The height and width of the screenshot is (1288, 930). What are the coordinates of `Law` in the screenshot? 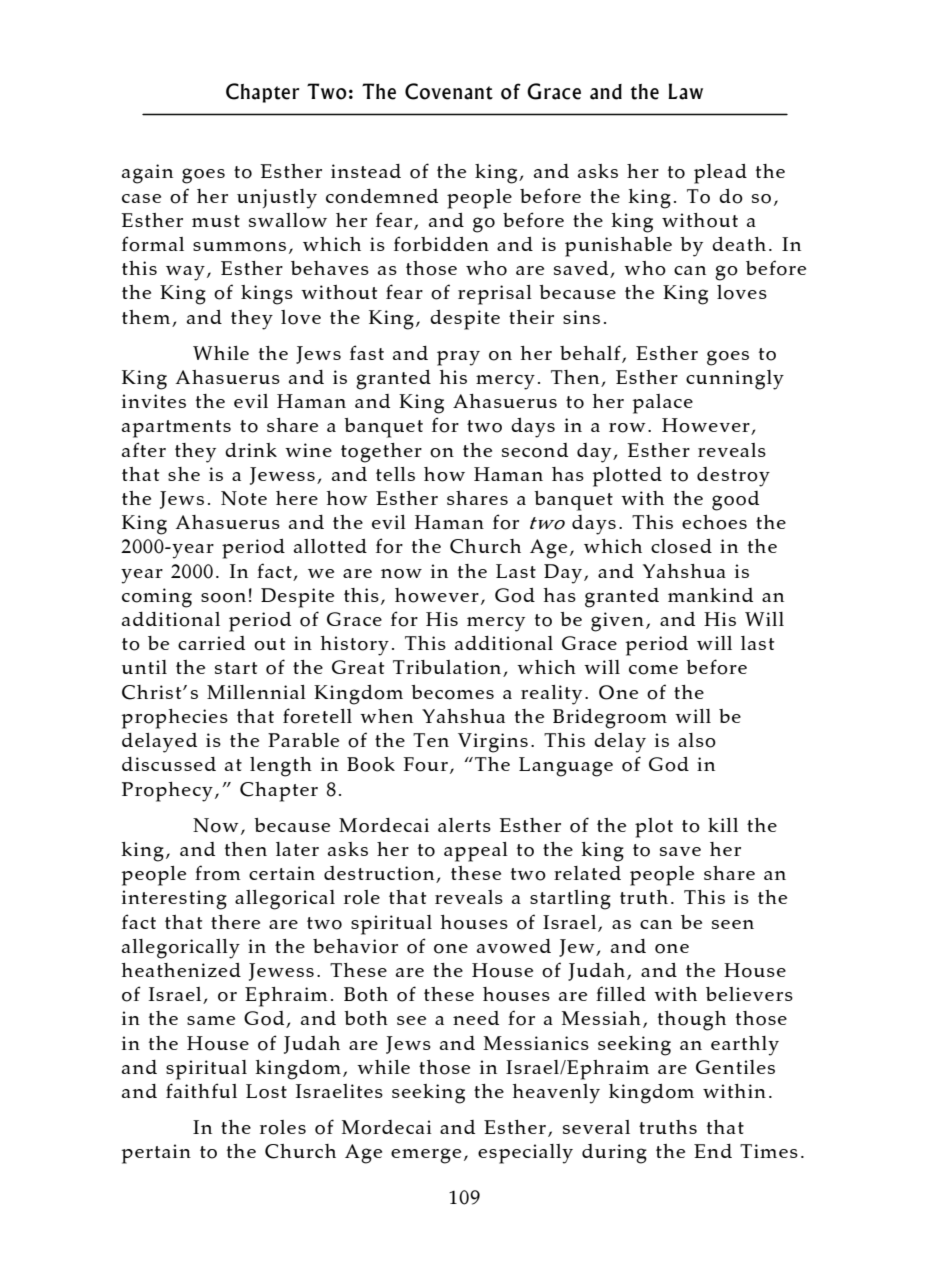 It's located at (685, 91).
